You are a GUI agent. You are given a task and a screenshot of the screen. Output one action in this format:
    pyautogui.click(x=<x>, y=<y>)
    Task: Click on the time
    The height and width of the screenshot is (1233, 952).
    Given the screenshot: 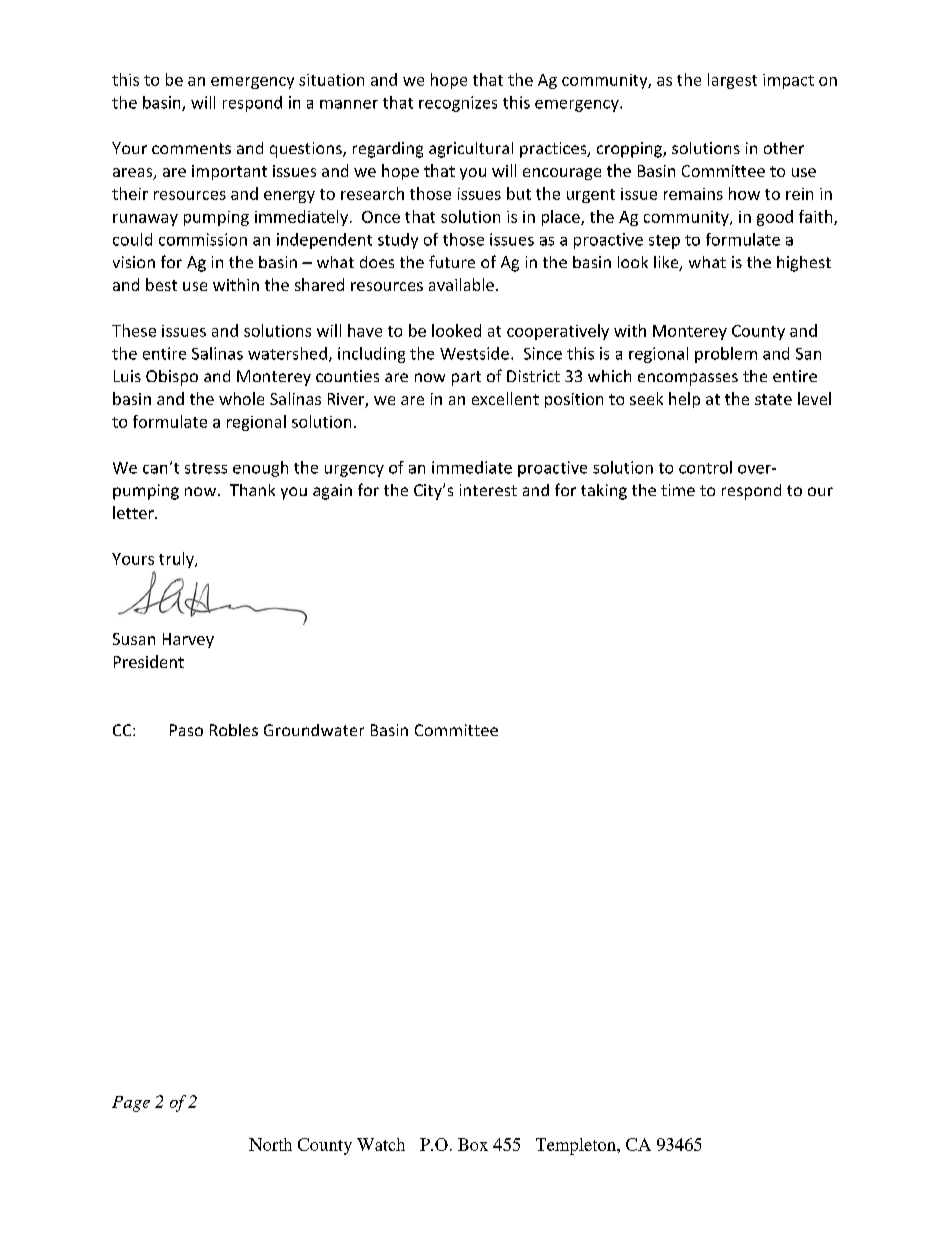 What is the action you would take?
    pyautogui.click(x=678, y=490)
